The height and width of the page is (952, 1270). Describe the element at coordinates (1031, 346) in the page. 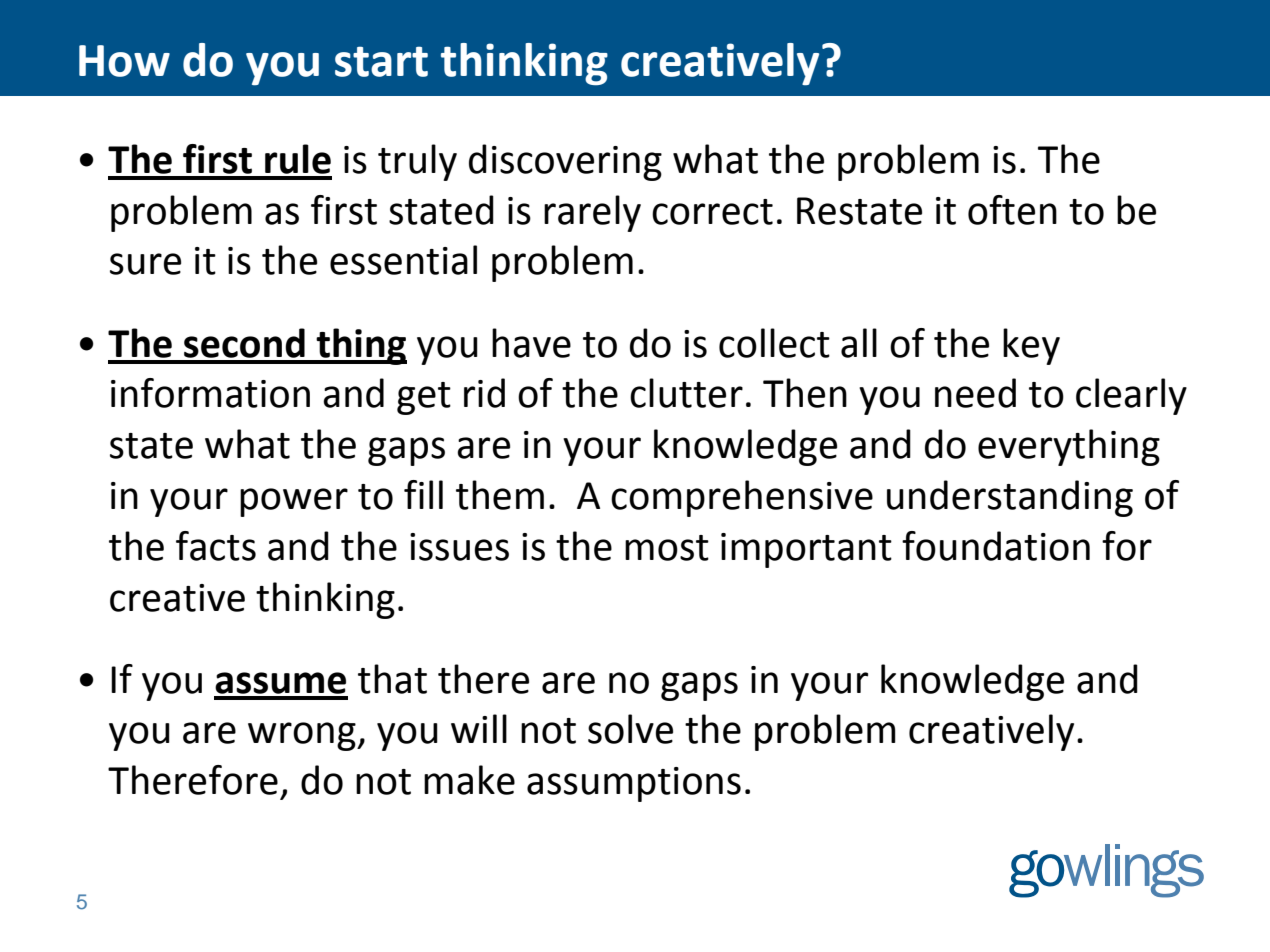

I see `key` at that location.
